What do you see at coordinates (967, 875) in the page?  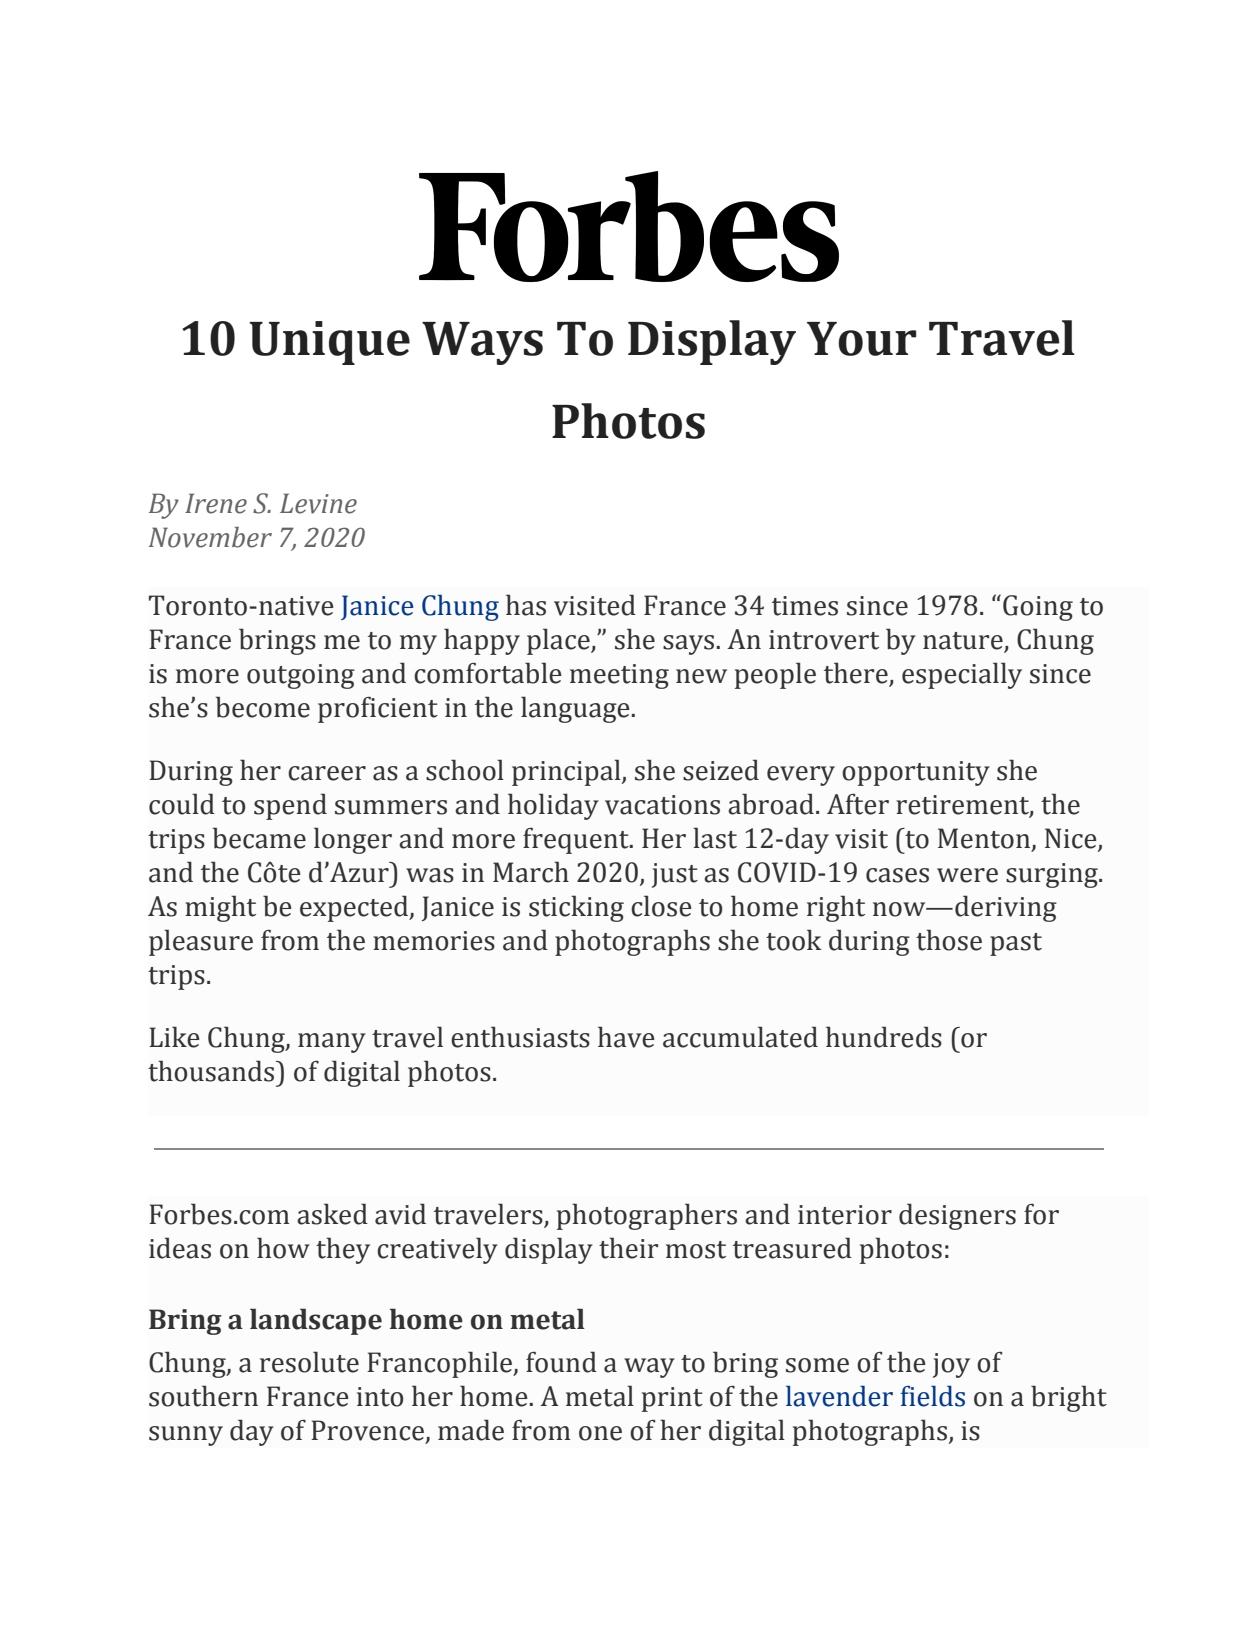 I see `were` at bounding box center [967, 875].
